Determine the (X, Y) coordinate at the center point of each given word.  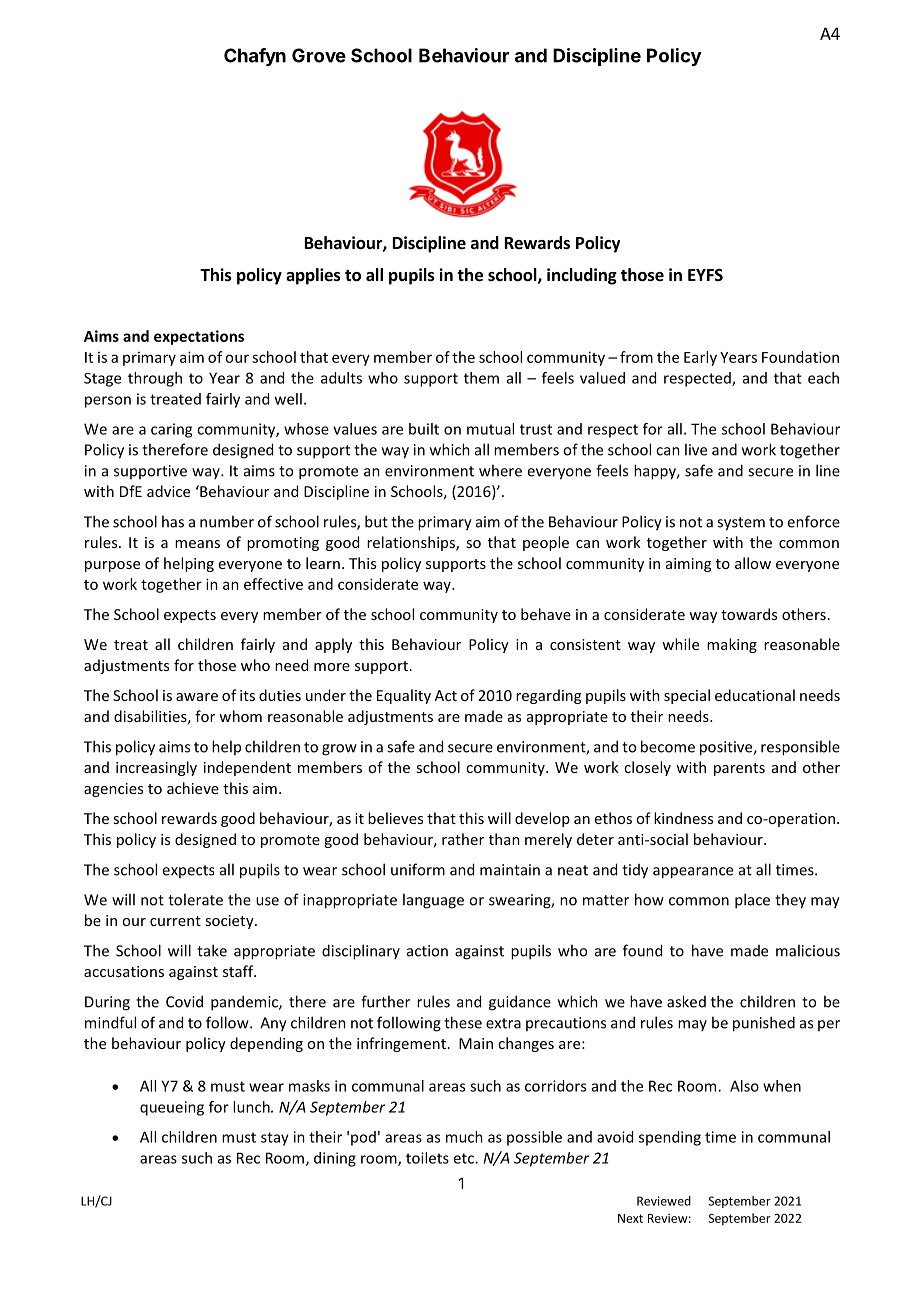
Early (700, 358)
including (582, 276)
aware (197, 697)
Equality (404, 696)
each (823, 378)
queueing (172, 1108)
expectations (199, 337)
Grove (319, 55)
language (433, 901)
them (481, 378)
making (732, 645)
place (752, 901)
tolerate (195, 899)
